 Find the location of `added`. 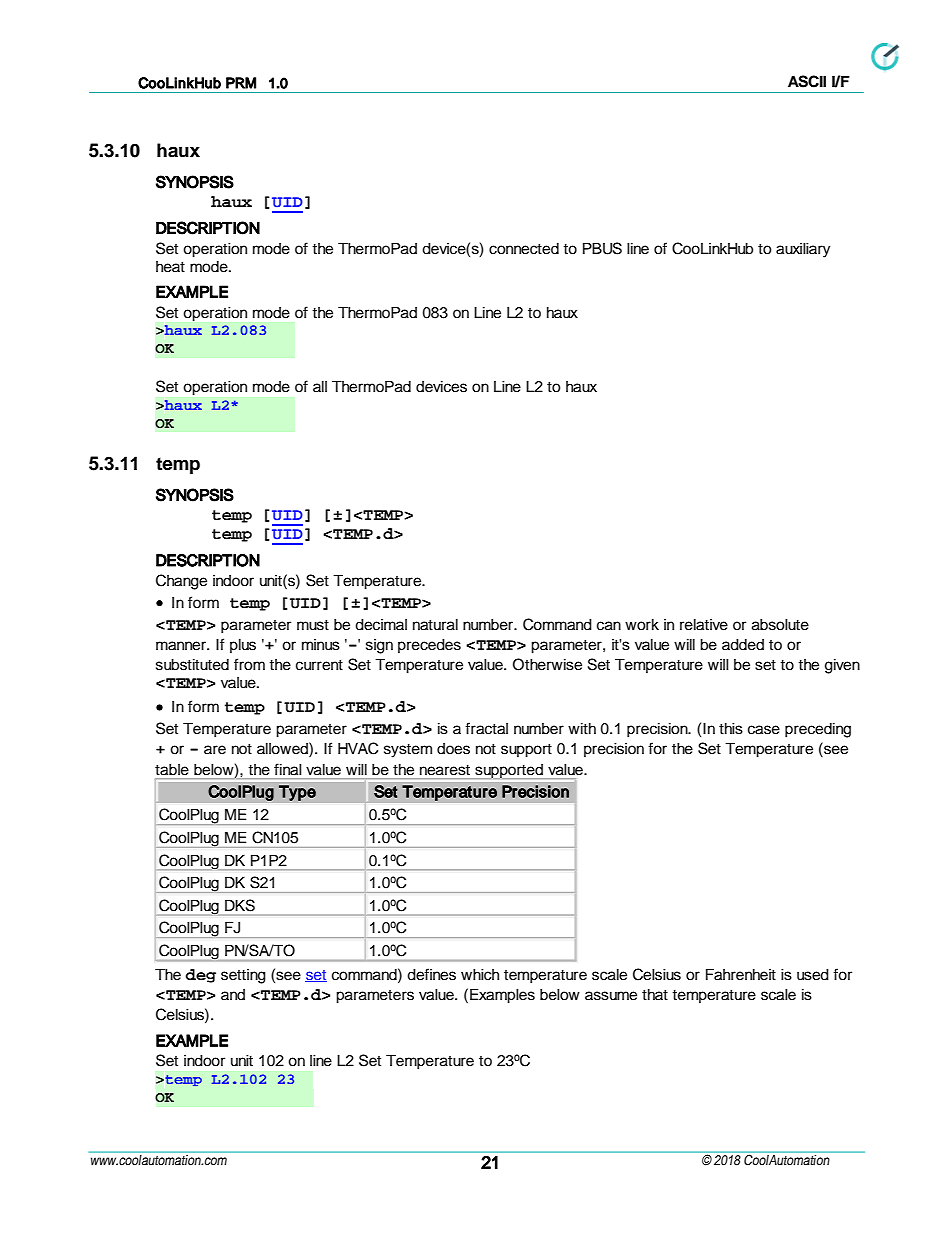

added is located at coordinates (743, 645).
